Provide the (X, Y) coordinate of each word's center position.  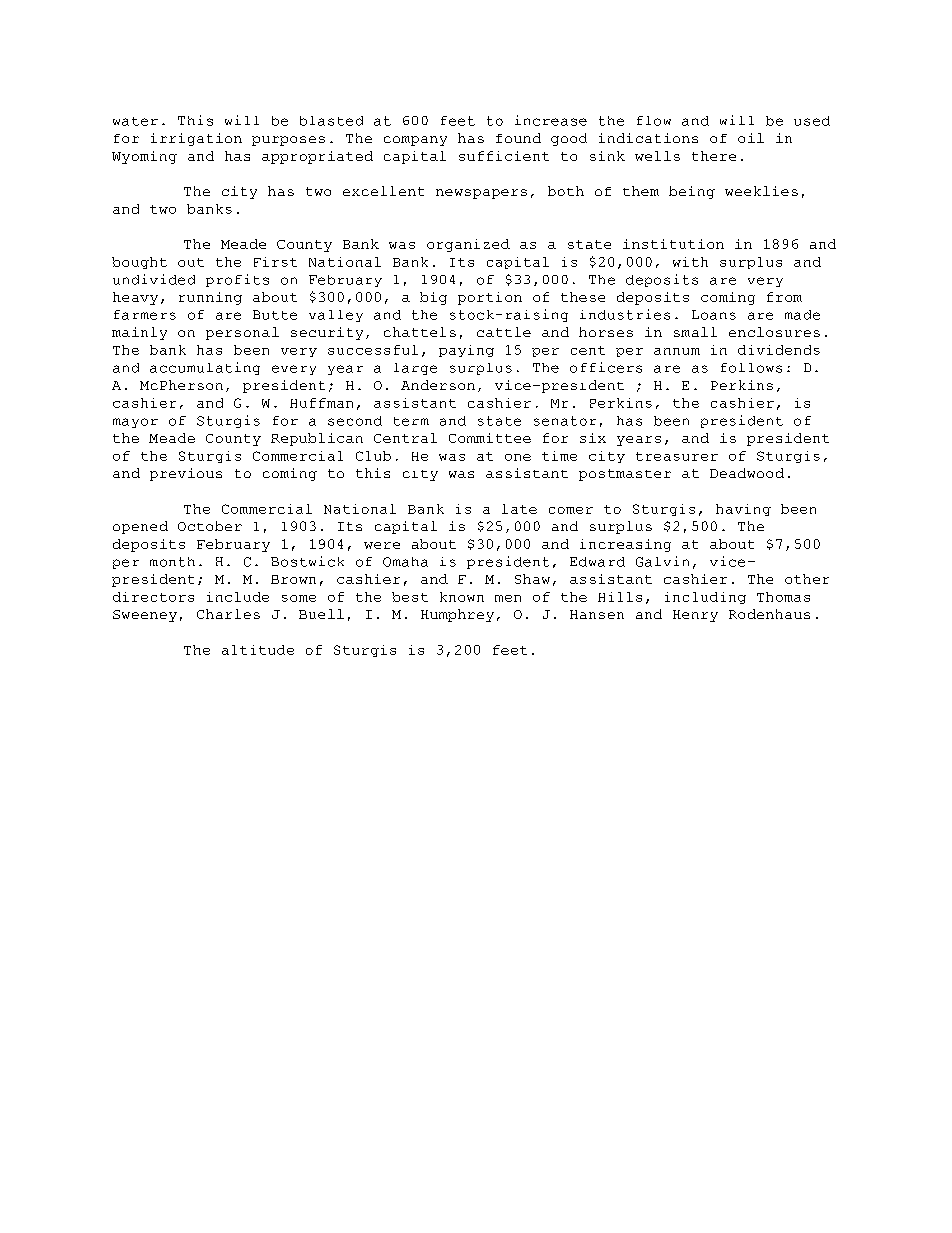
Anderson (438, 385)
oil (751, 138)
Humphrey (457, 615)
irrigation (196, 139)
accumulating (205, 368)
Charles (228, 614)
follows (751, 368)
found (518, 138)
